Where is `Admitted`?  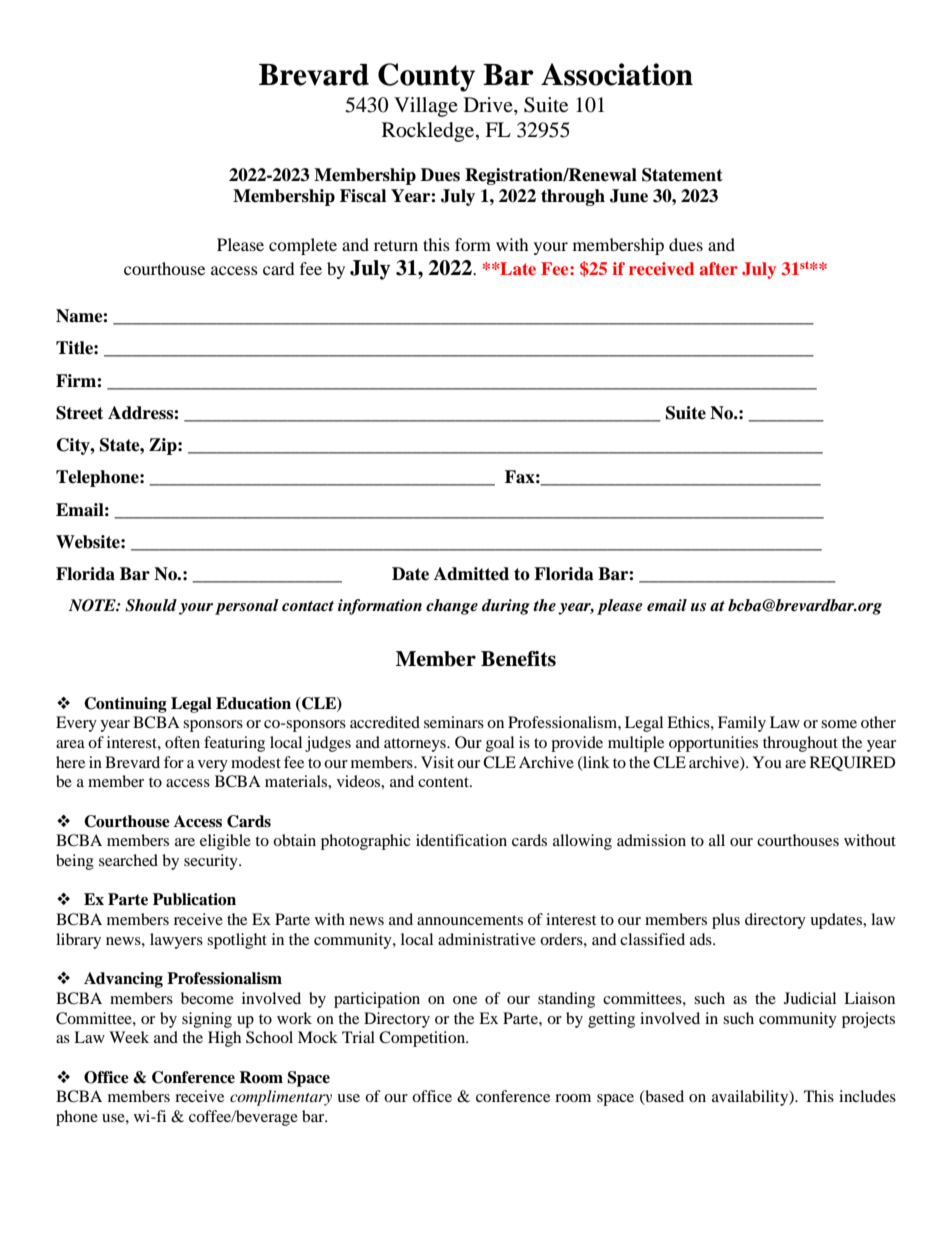 Admitted is located at coordinates (471, 574).
